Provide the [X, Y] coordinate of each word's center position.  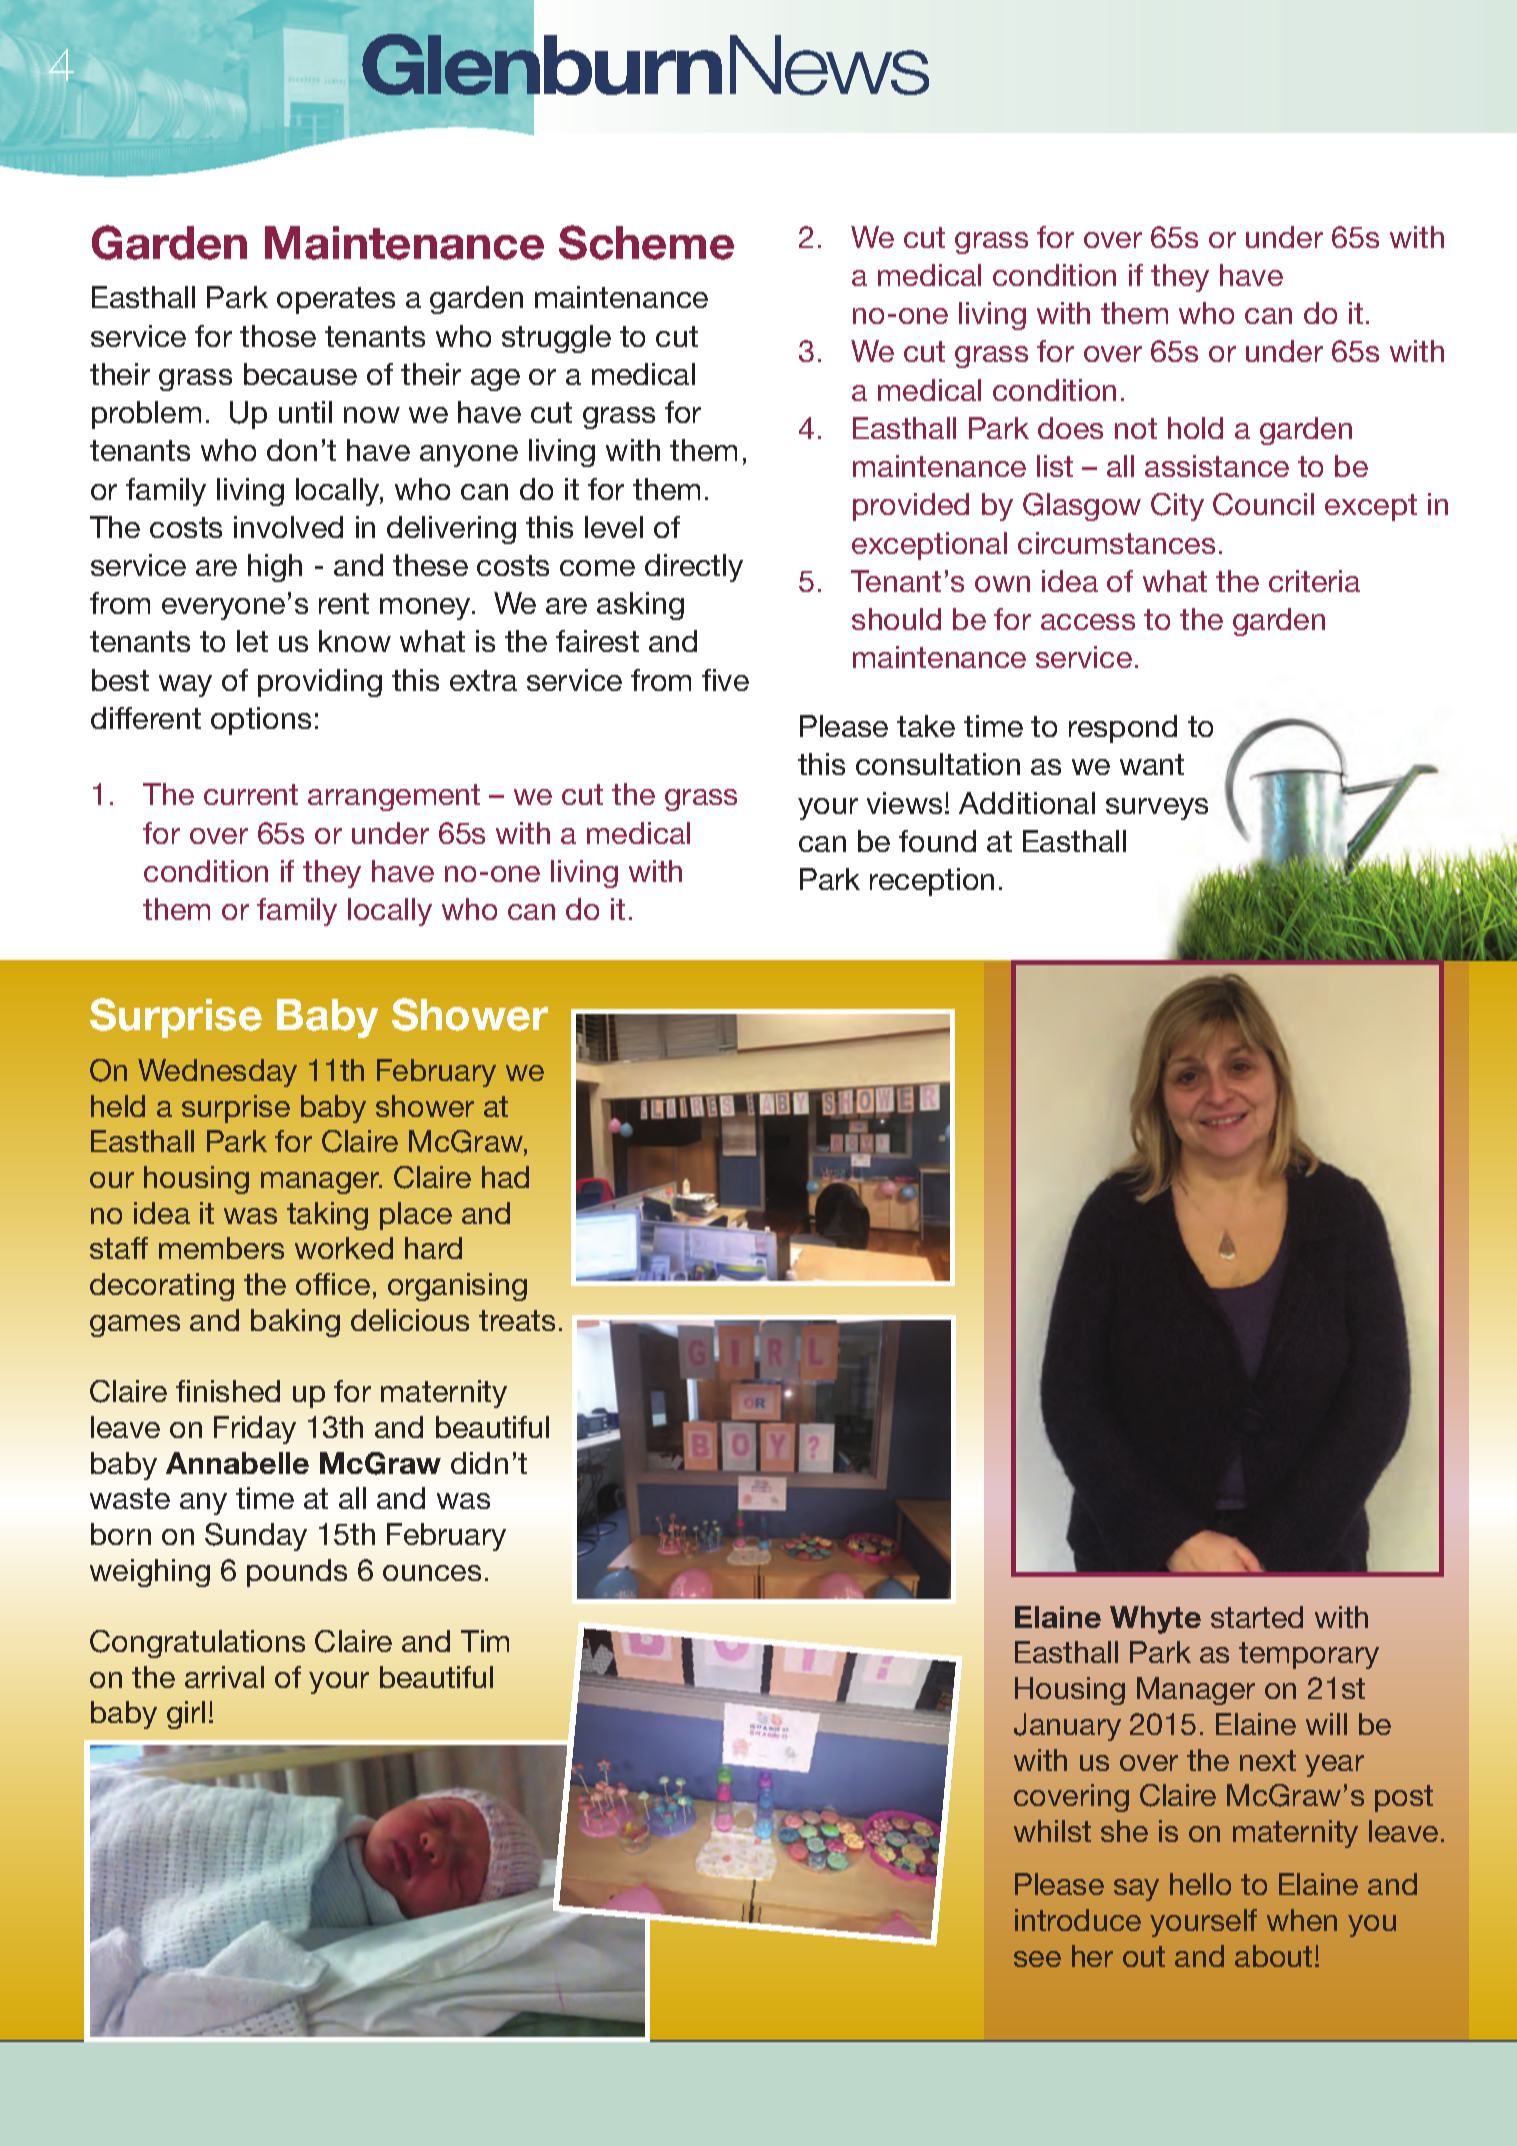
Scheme [646, 242]
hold [1195, 428]
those [278, 336]
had [505, 1177]
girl [186, 1715]
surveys [1157, 809]
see [1037, 1959]
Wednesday [217, 1073]
